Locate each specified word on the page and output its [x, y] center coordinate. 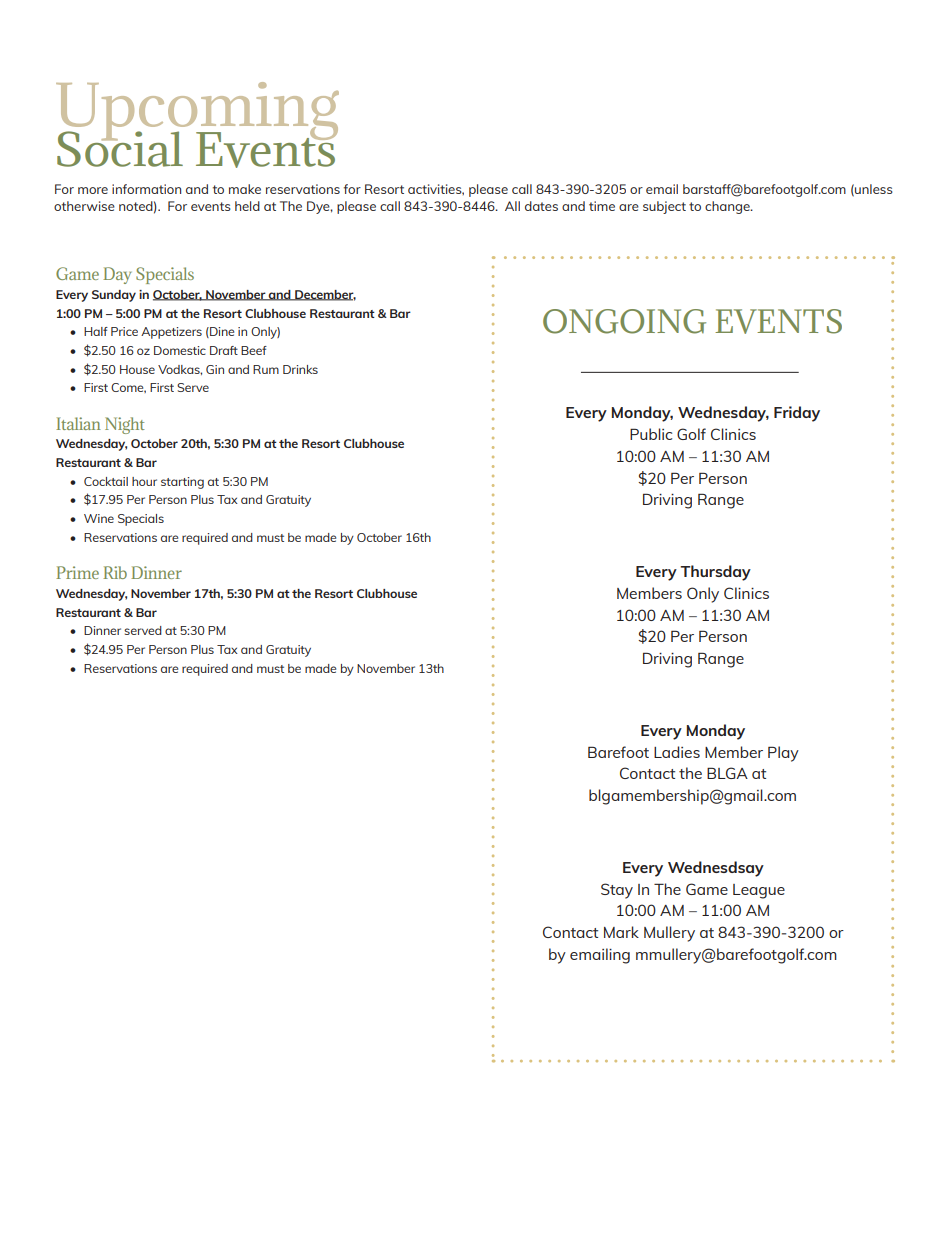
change [728, 207]
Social [120, 148]
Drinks [300, 369]
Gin [215, 369]
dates [541, 206]
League [759, 891]
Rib [115, 572]
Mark [621, 932]
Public [651, 434]
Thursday [715, 573]
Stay [617, 891]
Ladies [677, 752]
